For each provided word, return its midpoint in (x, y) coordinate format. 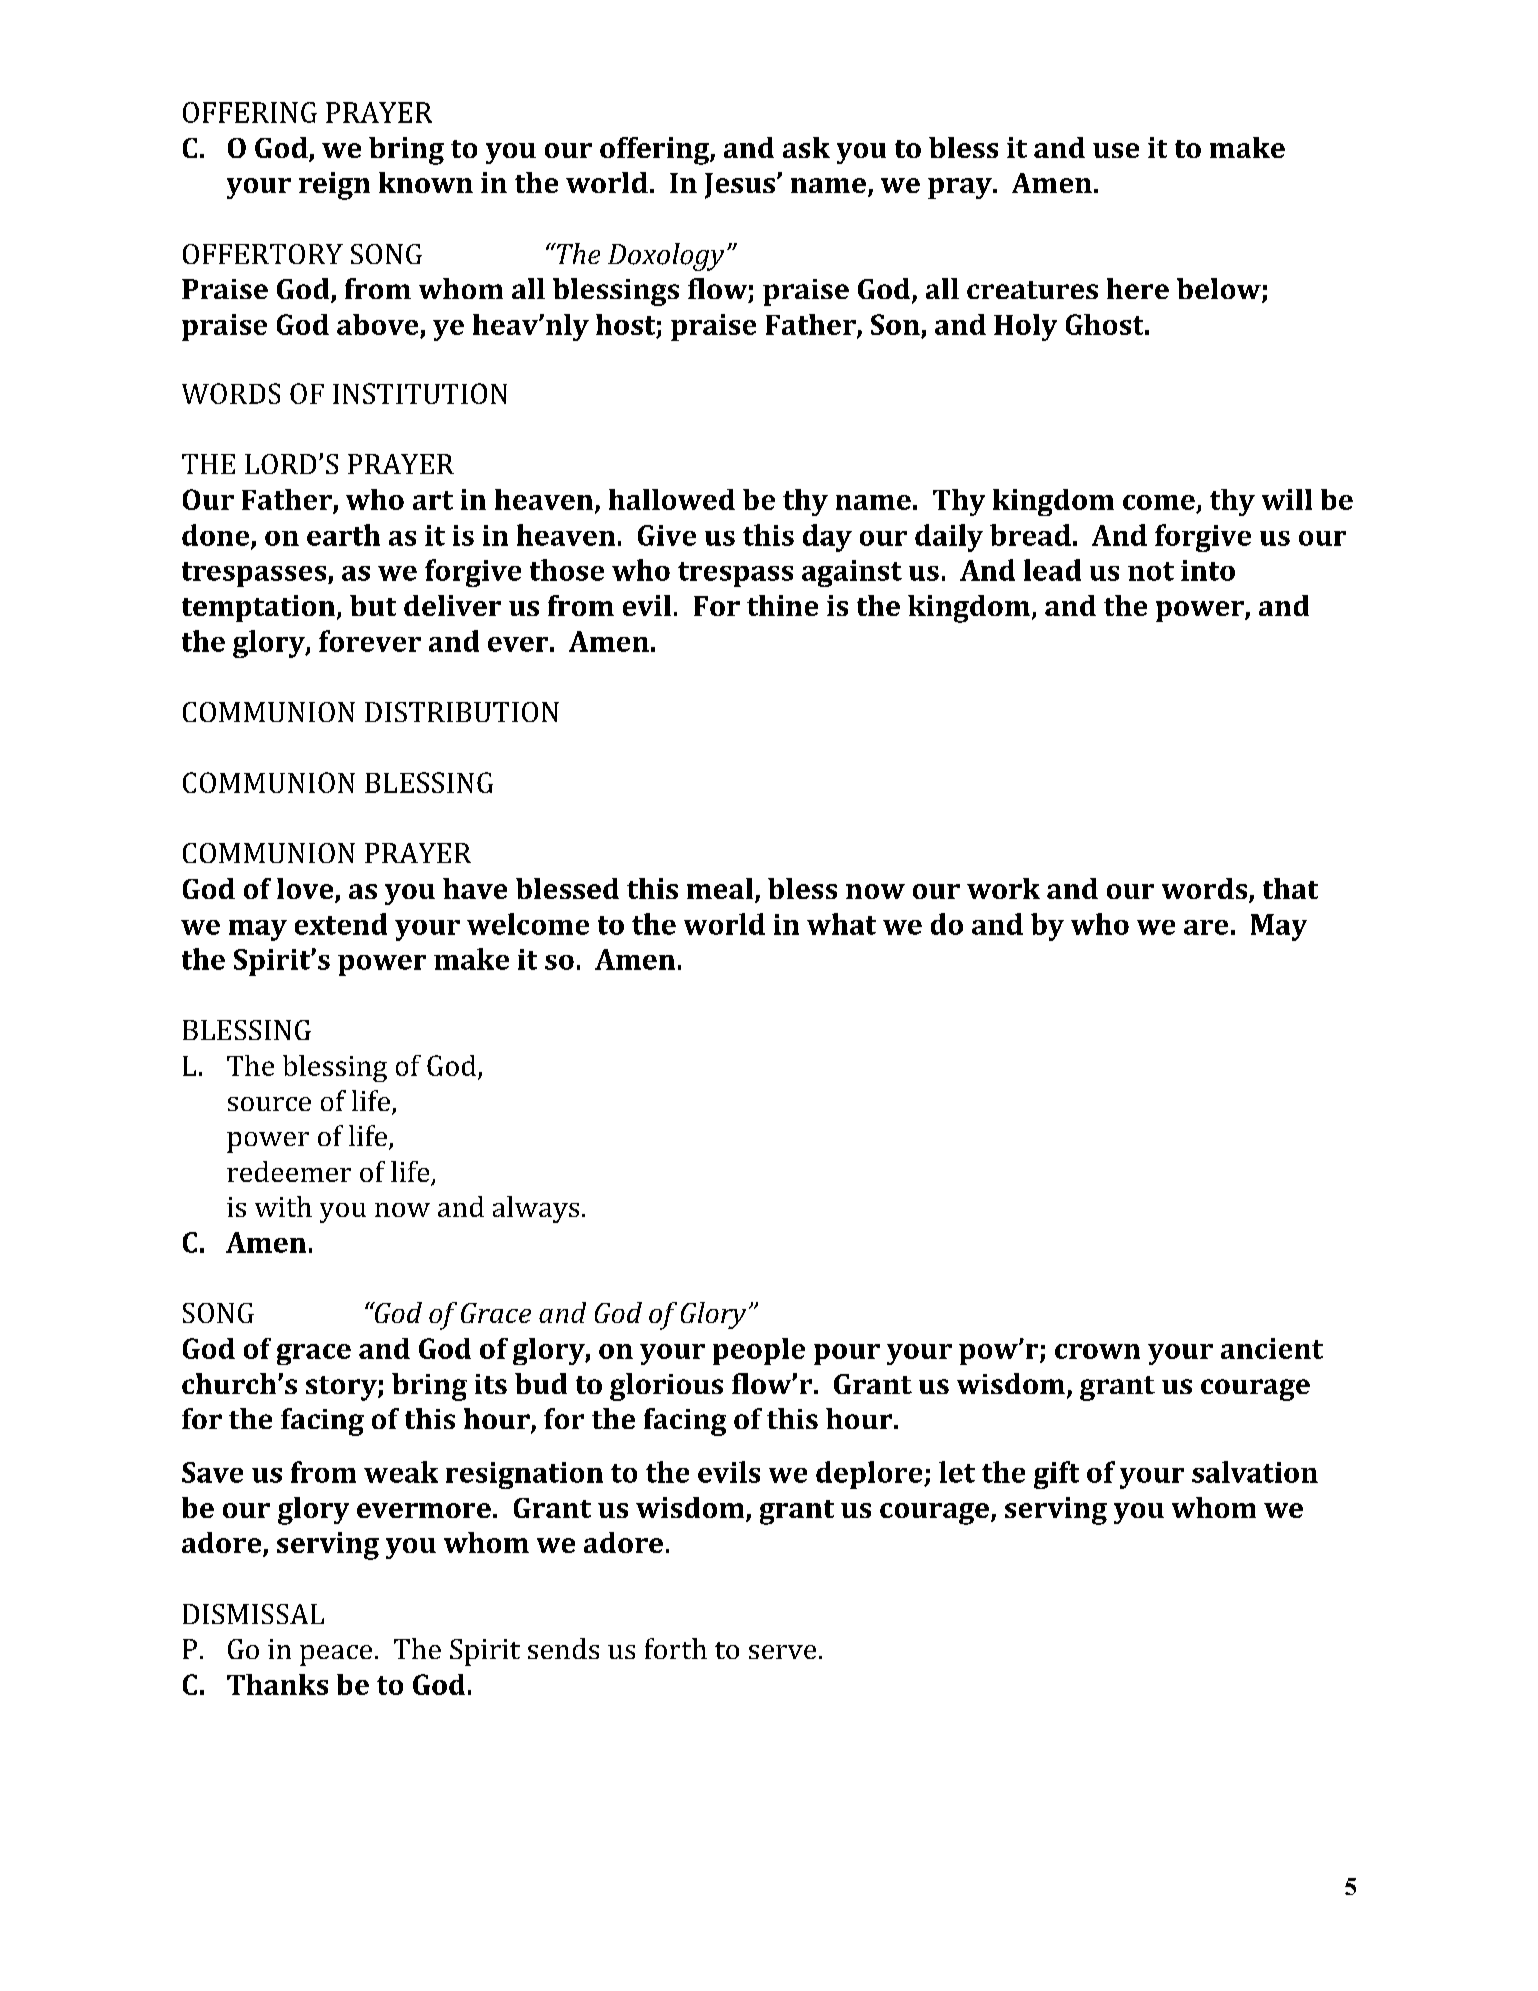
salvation (1255, 1472)
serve (782, 1652)
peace (336, 1655)
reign (334, 186)
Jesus (740, 186)
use (1116, 150)
